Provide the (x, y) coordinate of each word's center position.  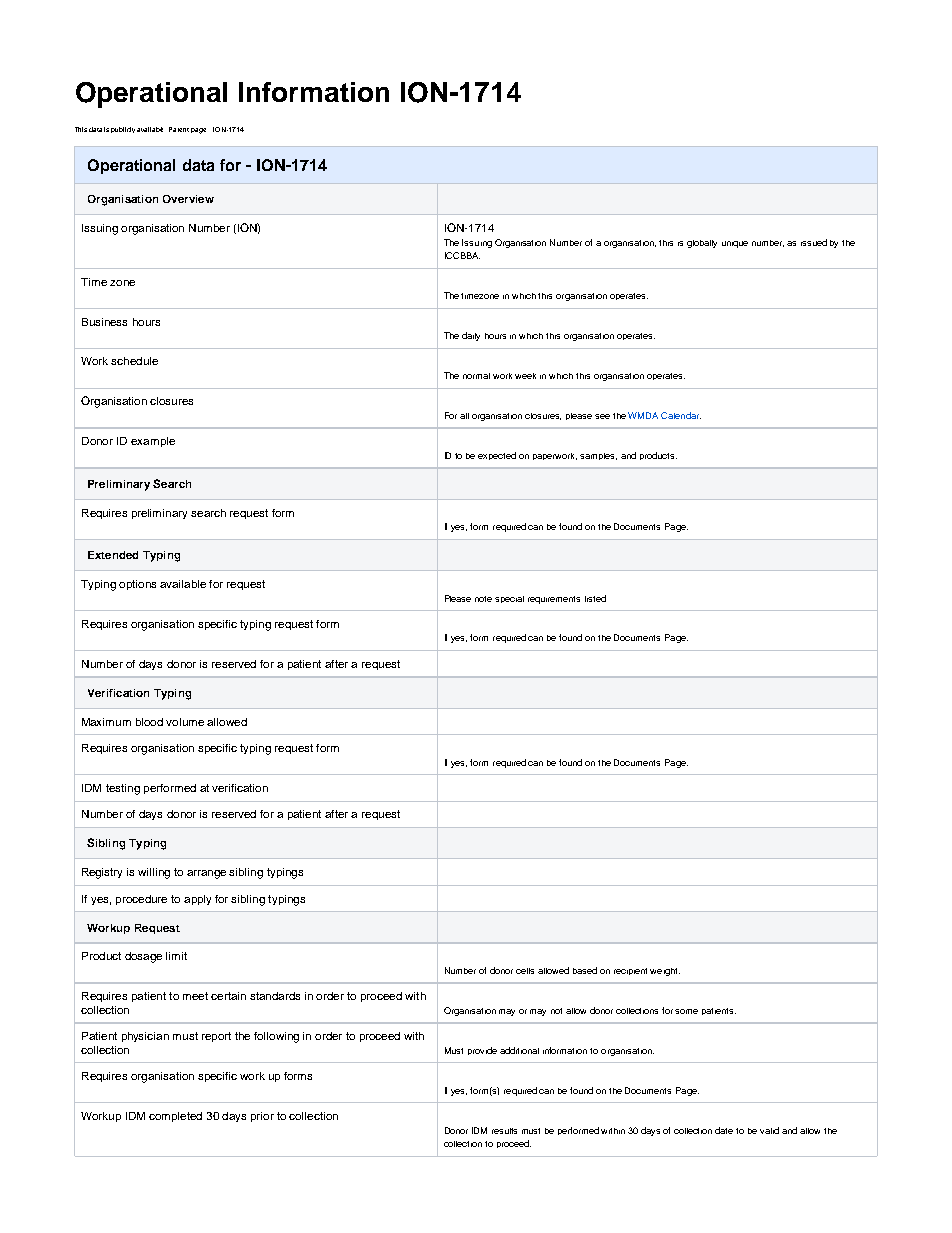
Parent (179, 129)
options (137, 585)
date (724, 1130)
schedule (134, 361)
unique (735, 244)
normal (476, 376)
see (602, 416)
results (504, 1131)
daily (471, 336)
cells (525, 971)
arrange (206, 874)
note (483, 599)
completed (175, 1117)
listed (595, 598)
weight (665, 972)
